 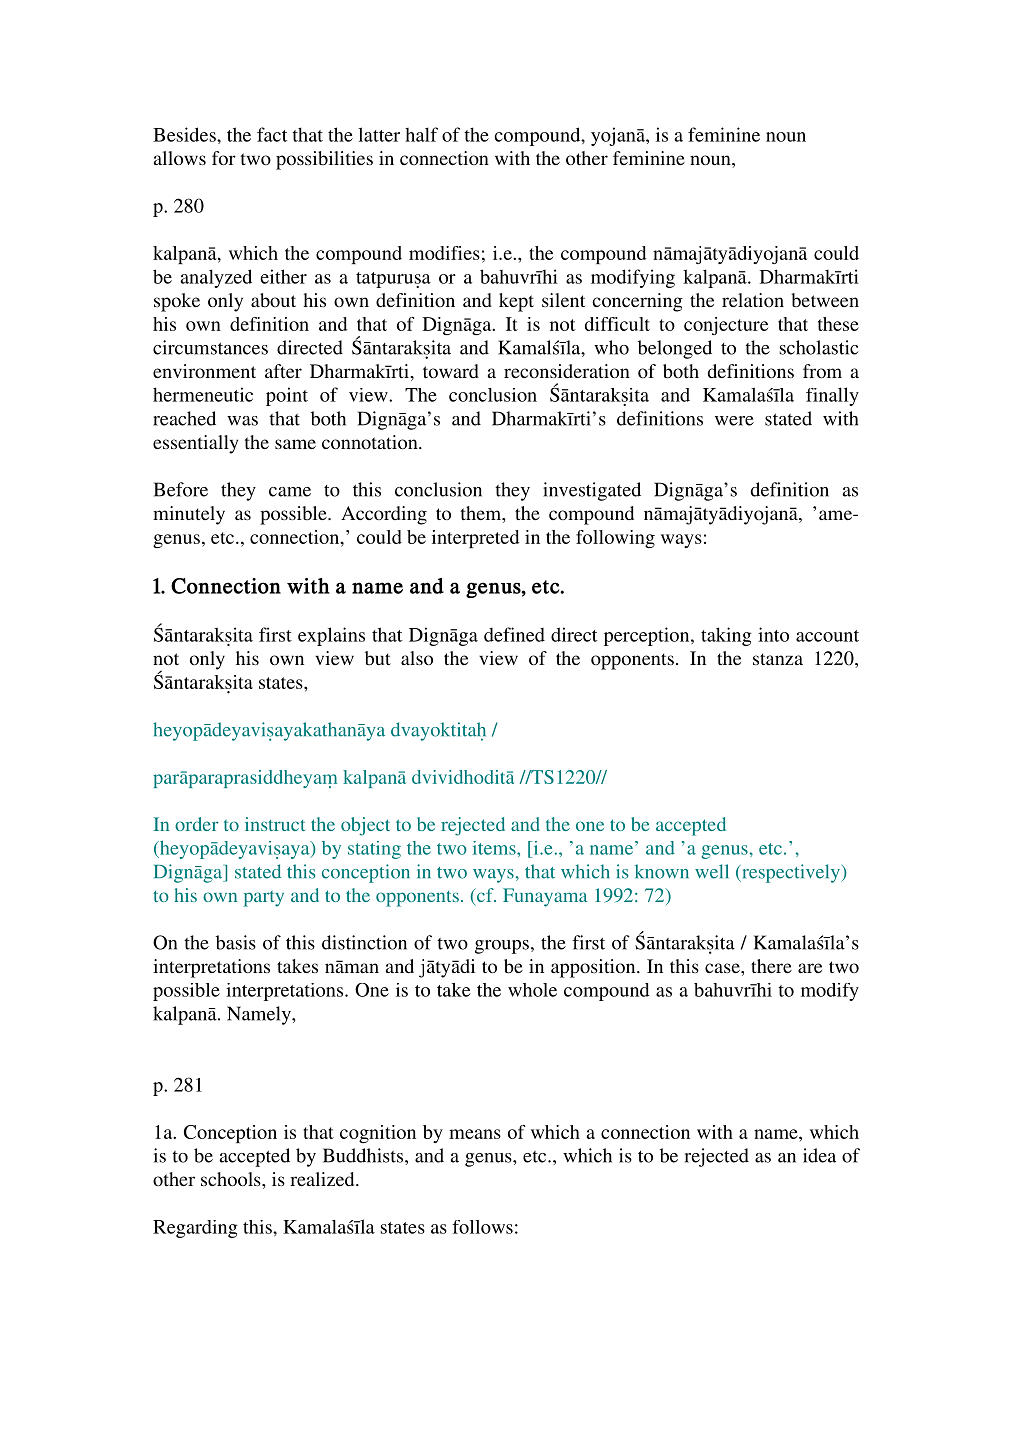 I want to click on follows, so click(x=482, y=1227).
